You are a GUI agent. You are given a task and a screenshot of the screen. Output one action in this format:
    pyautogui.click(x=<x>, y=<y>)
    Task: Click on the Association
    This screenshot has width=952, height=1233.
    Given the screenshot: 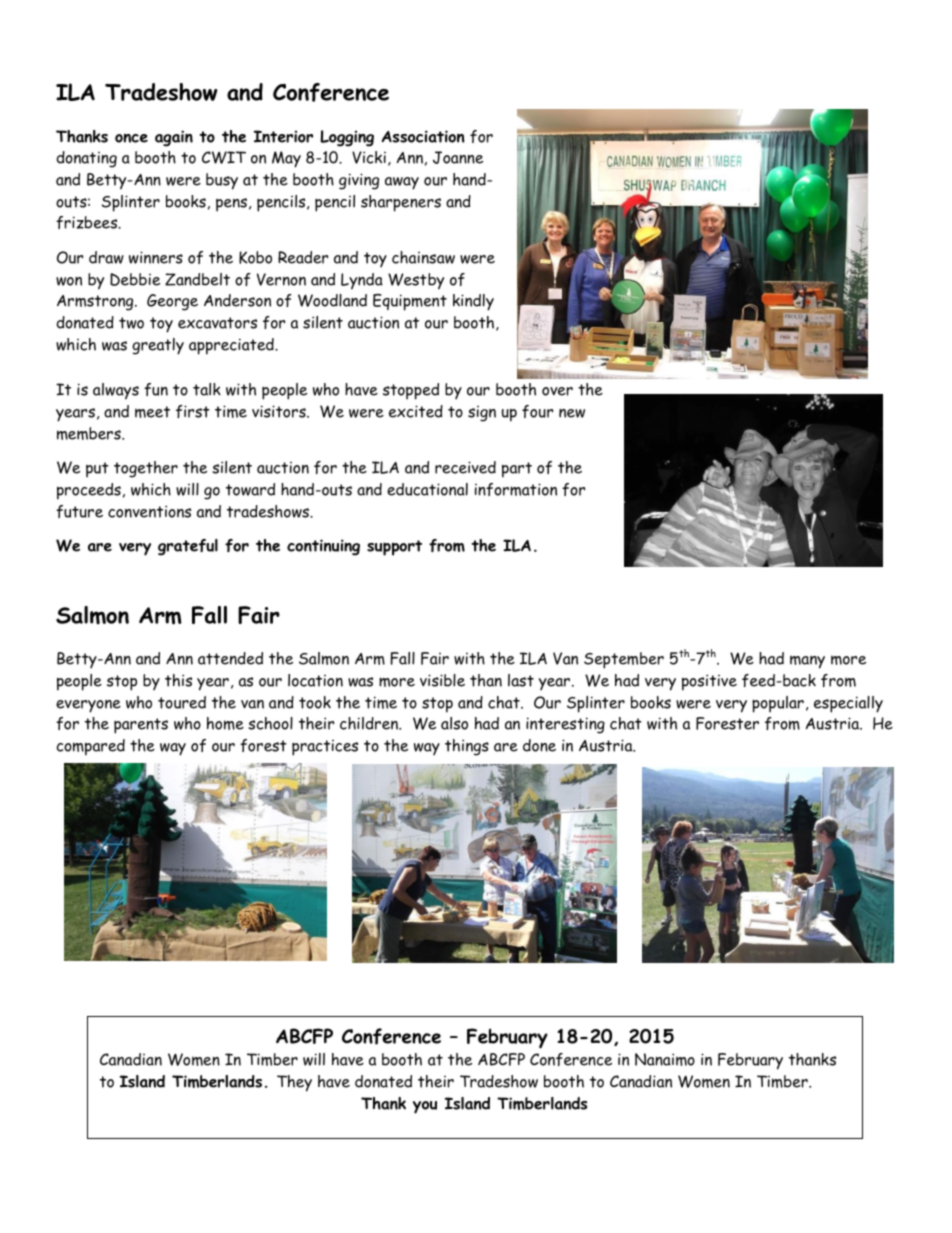 What is the action you would take?
    pyautogui.click(x=423, y=136)
